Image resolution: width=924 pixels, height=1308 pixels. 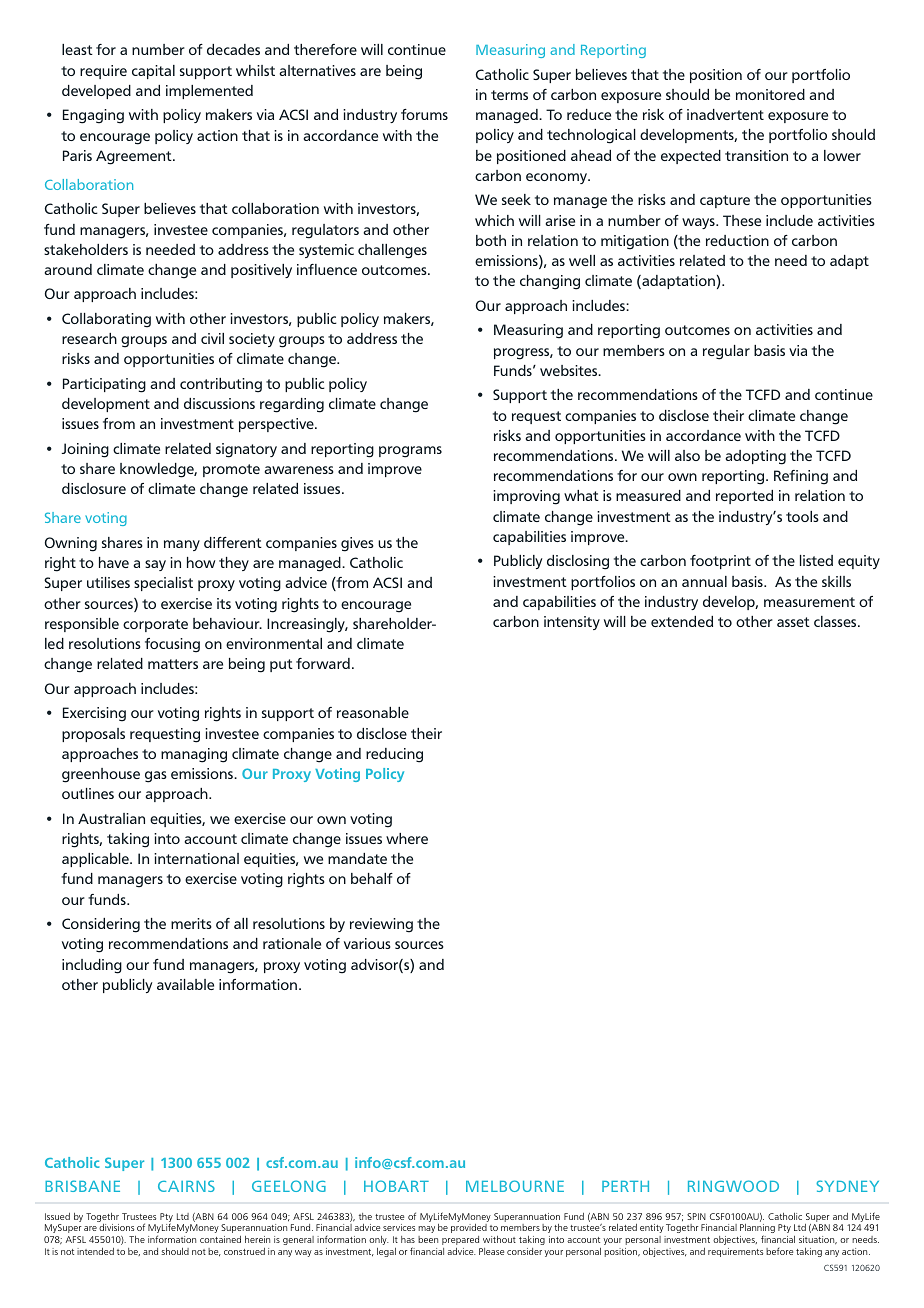 What do you see at coordinates (191, 923) in the document?
I see `merits` at bounding box center [191, 923].
